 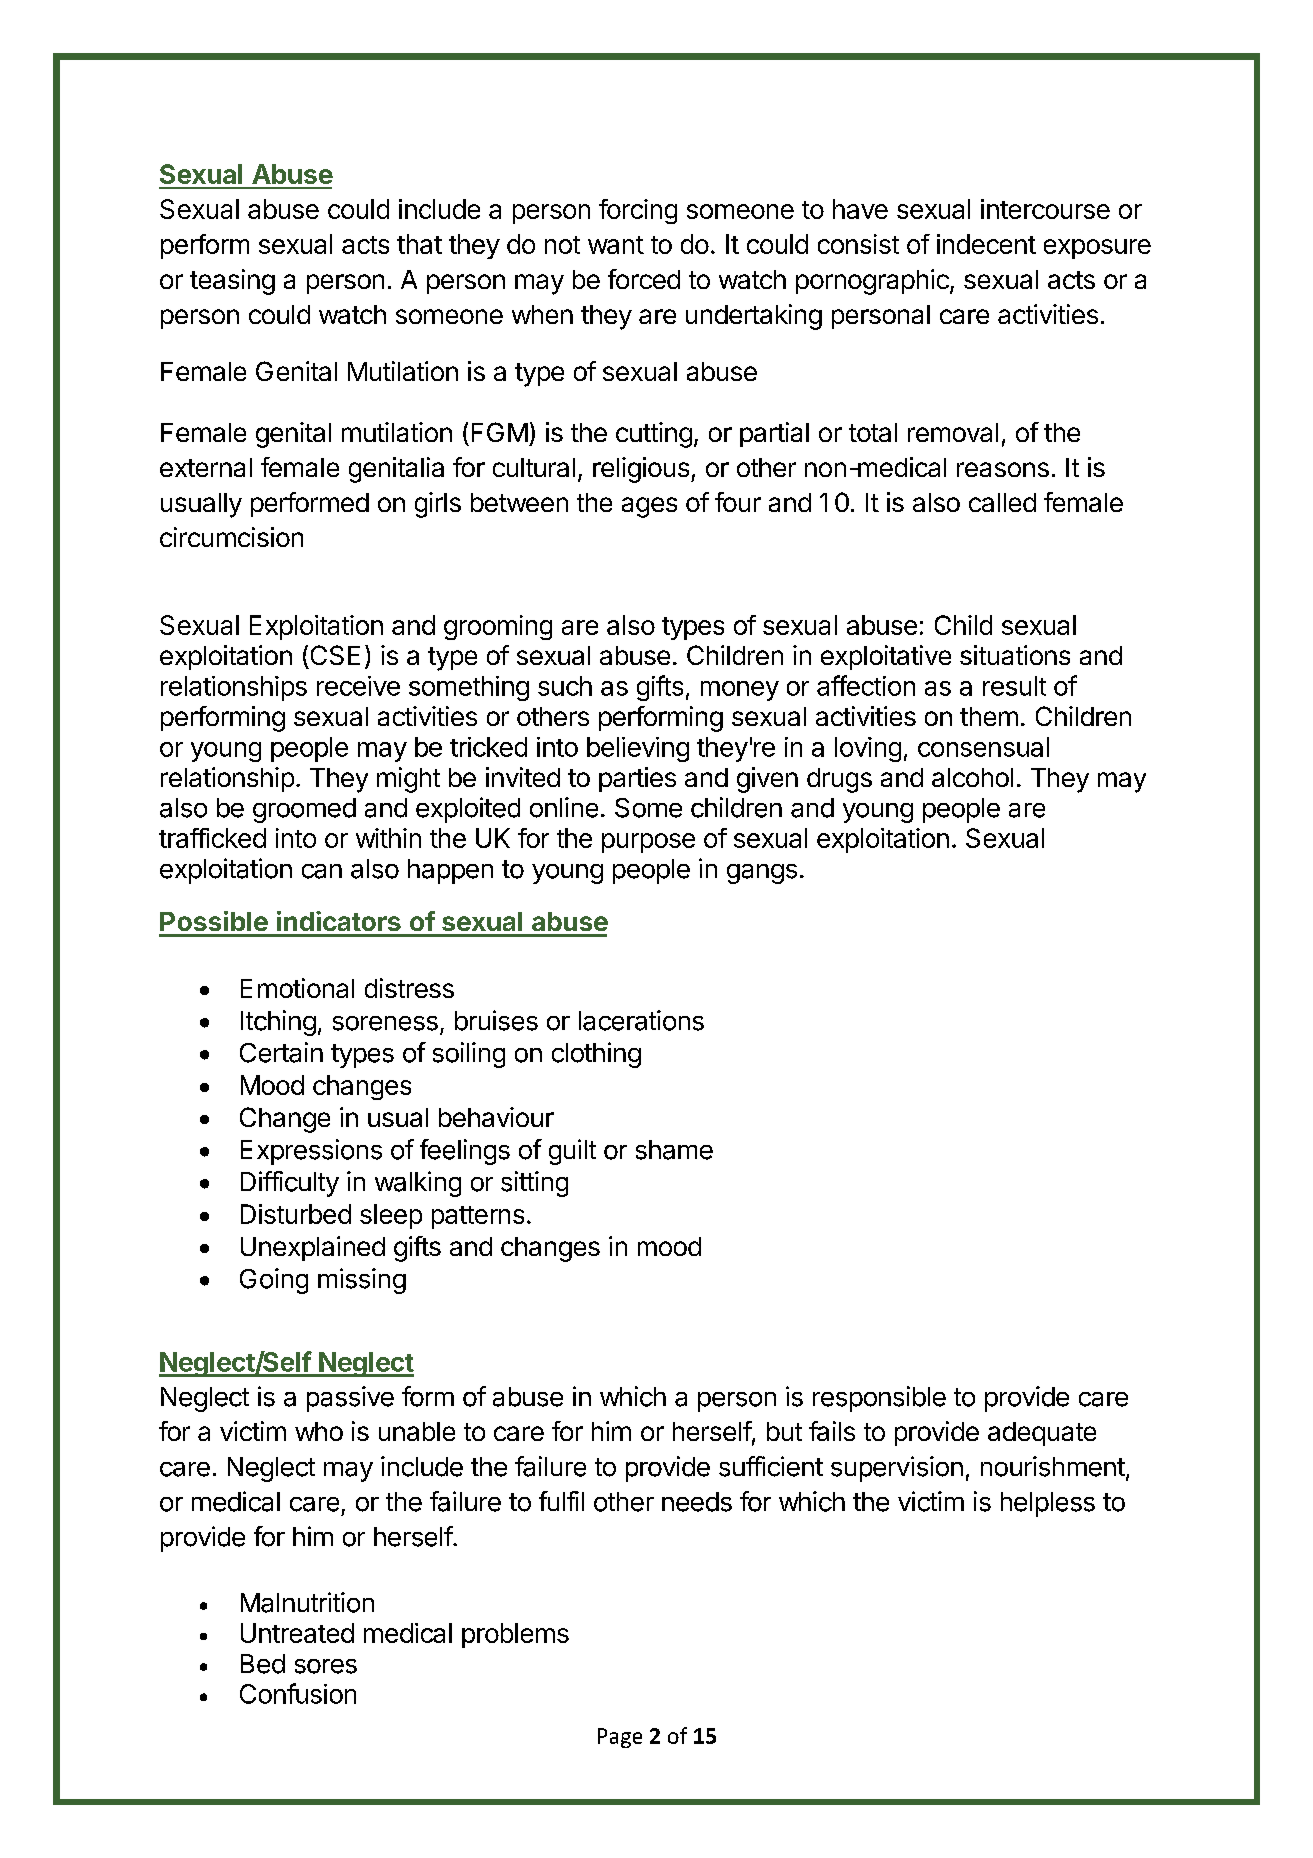 What do you see at coordinates (644, 279) in the page?
I see `forced` at bounding box center [644, 279].
